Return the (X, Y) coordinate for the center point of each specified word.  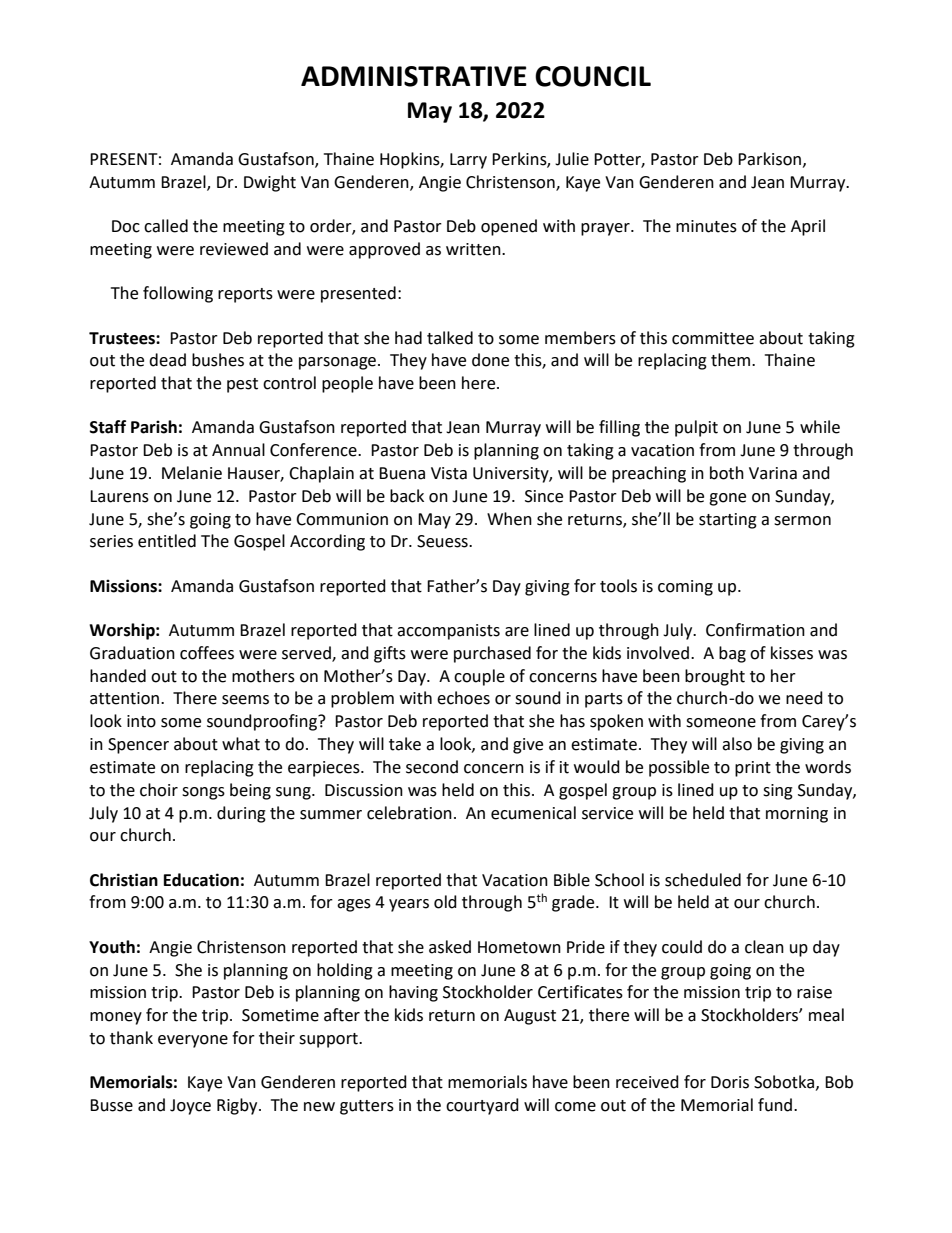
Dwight (270, 183)
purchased (492, 654)
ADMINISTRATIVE (414, 76)
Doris (730, 1082)
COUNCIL (593, 76)
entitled (167, 541)
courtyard (482, 1106)
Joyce (190, 1107)
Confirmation (755, 630)
